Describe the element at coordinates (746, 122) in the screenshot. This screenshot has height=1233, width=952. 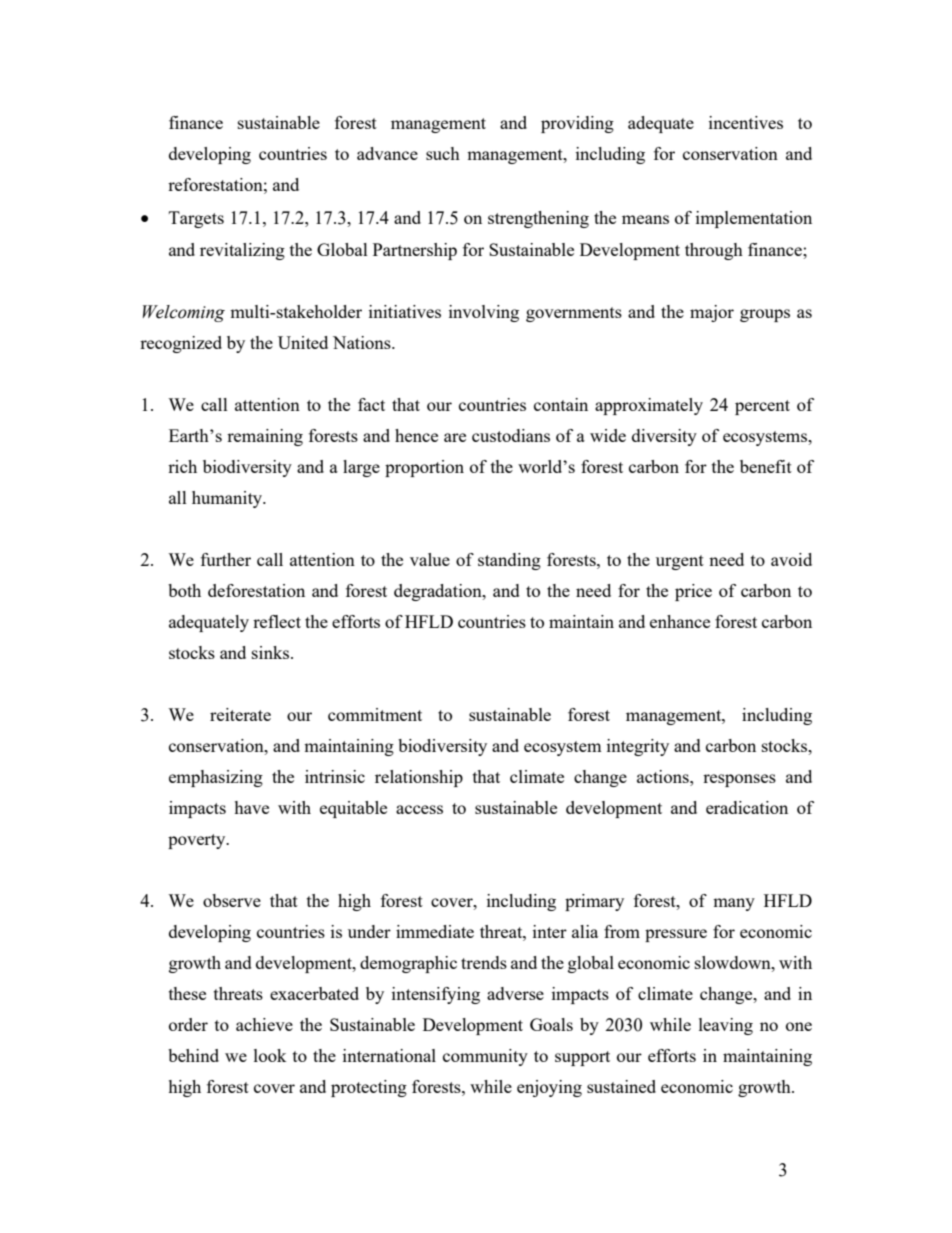
I see `incentives` at that location.
